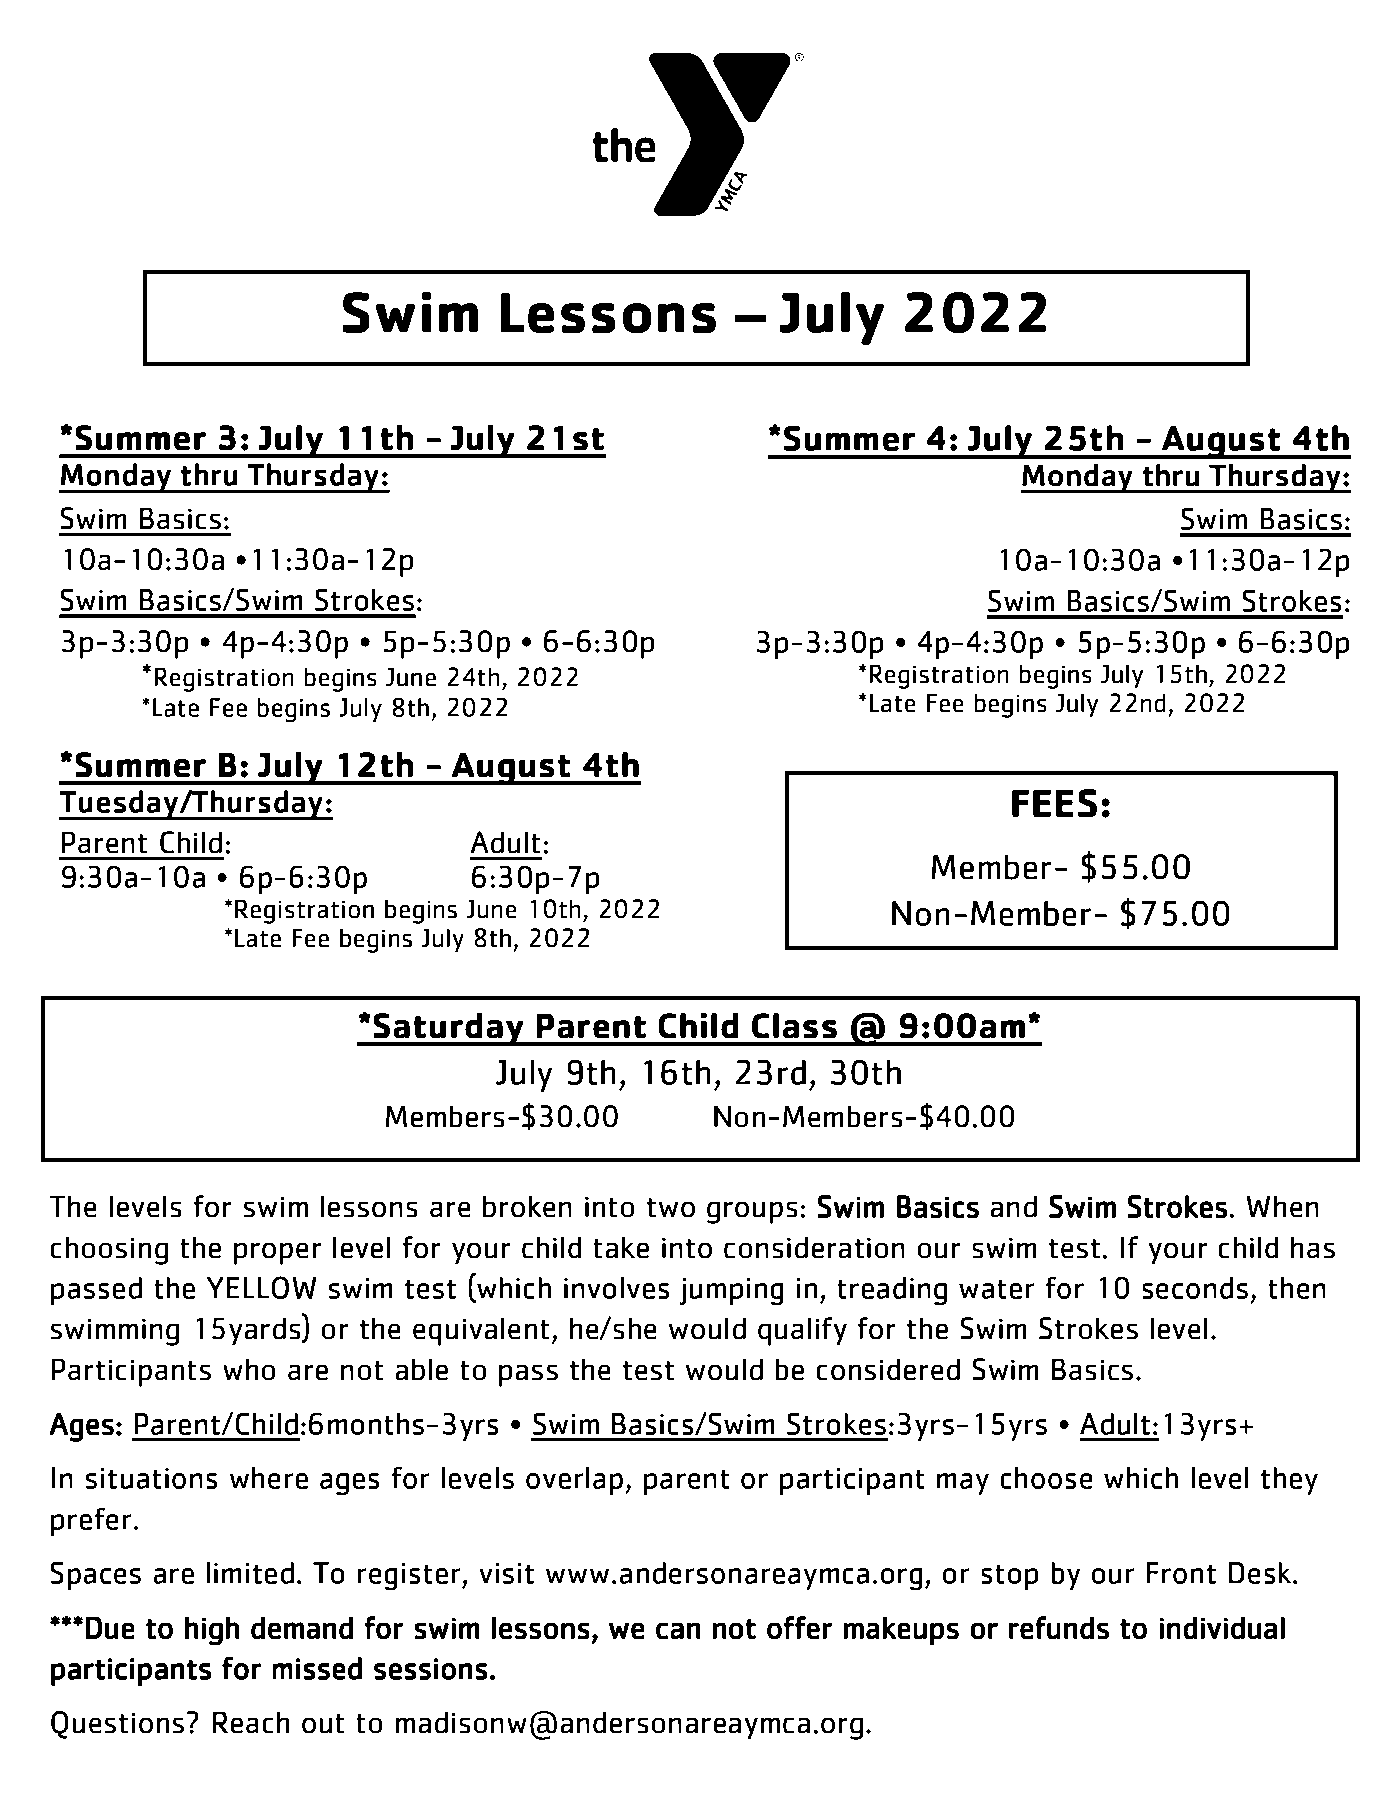 The image size is (1397, 1808). I want to click on Reach, so click(251, 1722).
